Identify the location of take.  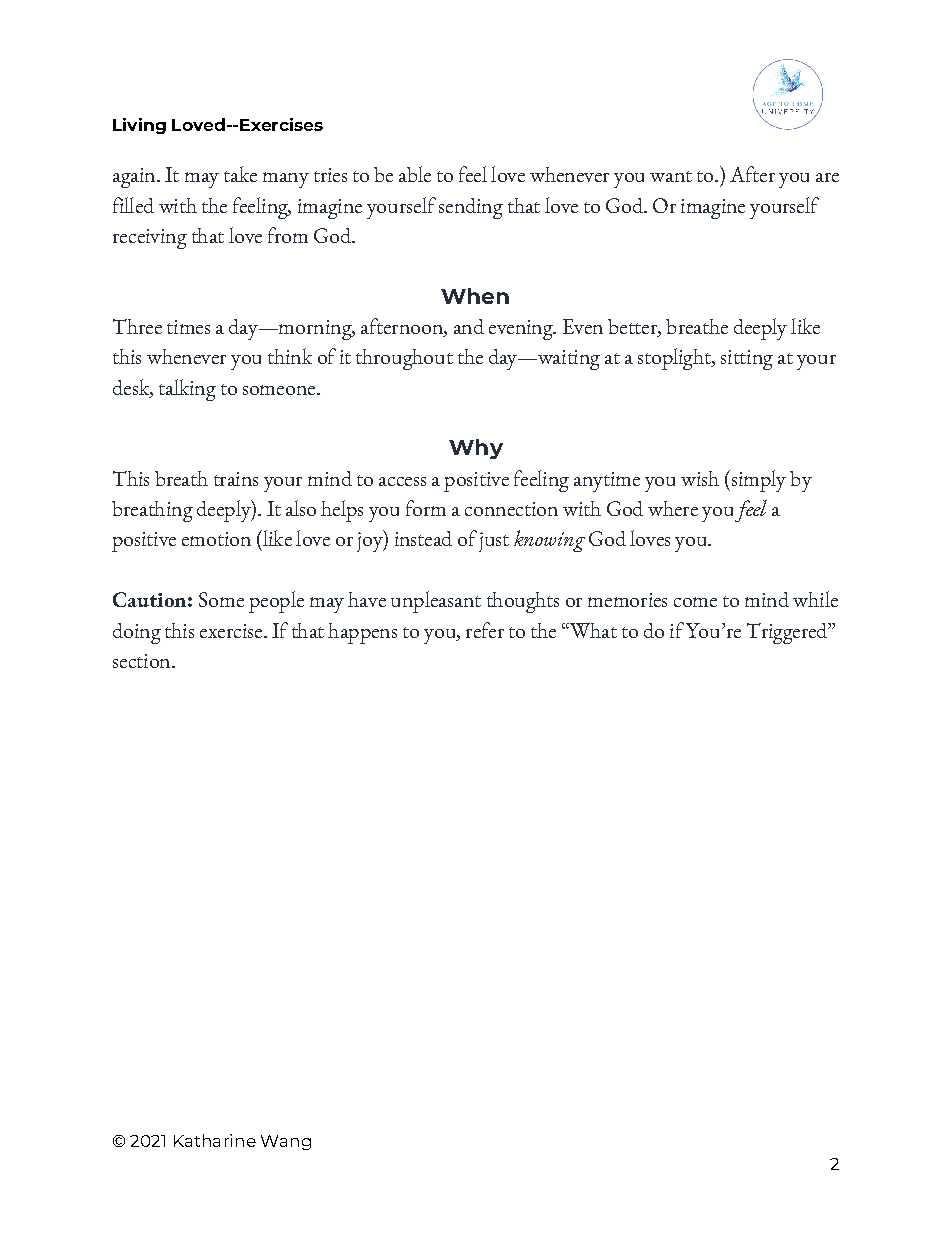
(240, 174).
